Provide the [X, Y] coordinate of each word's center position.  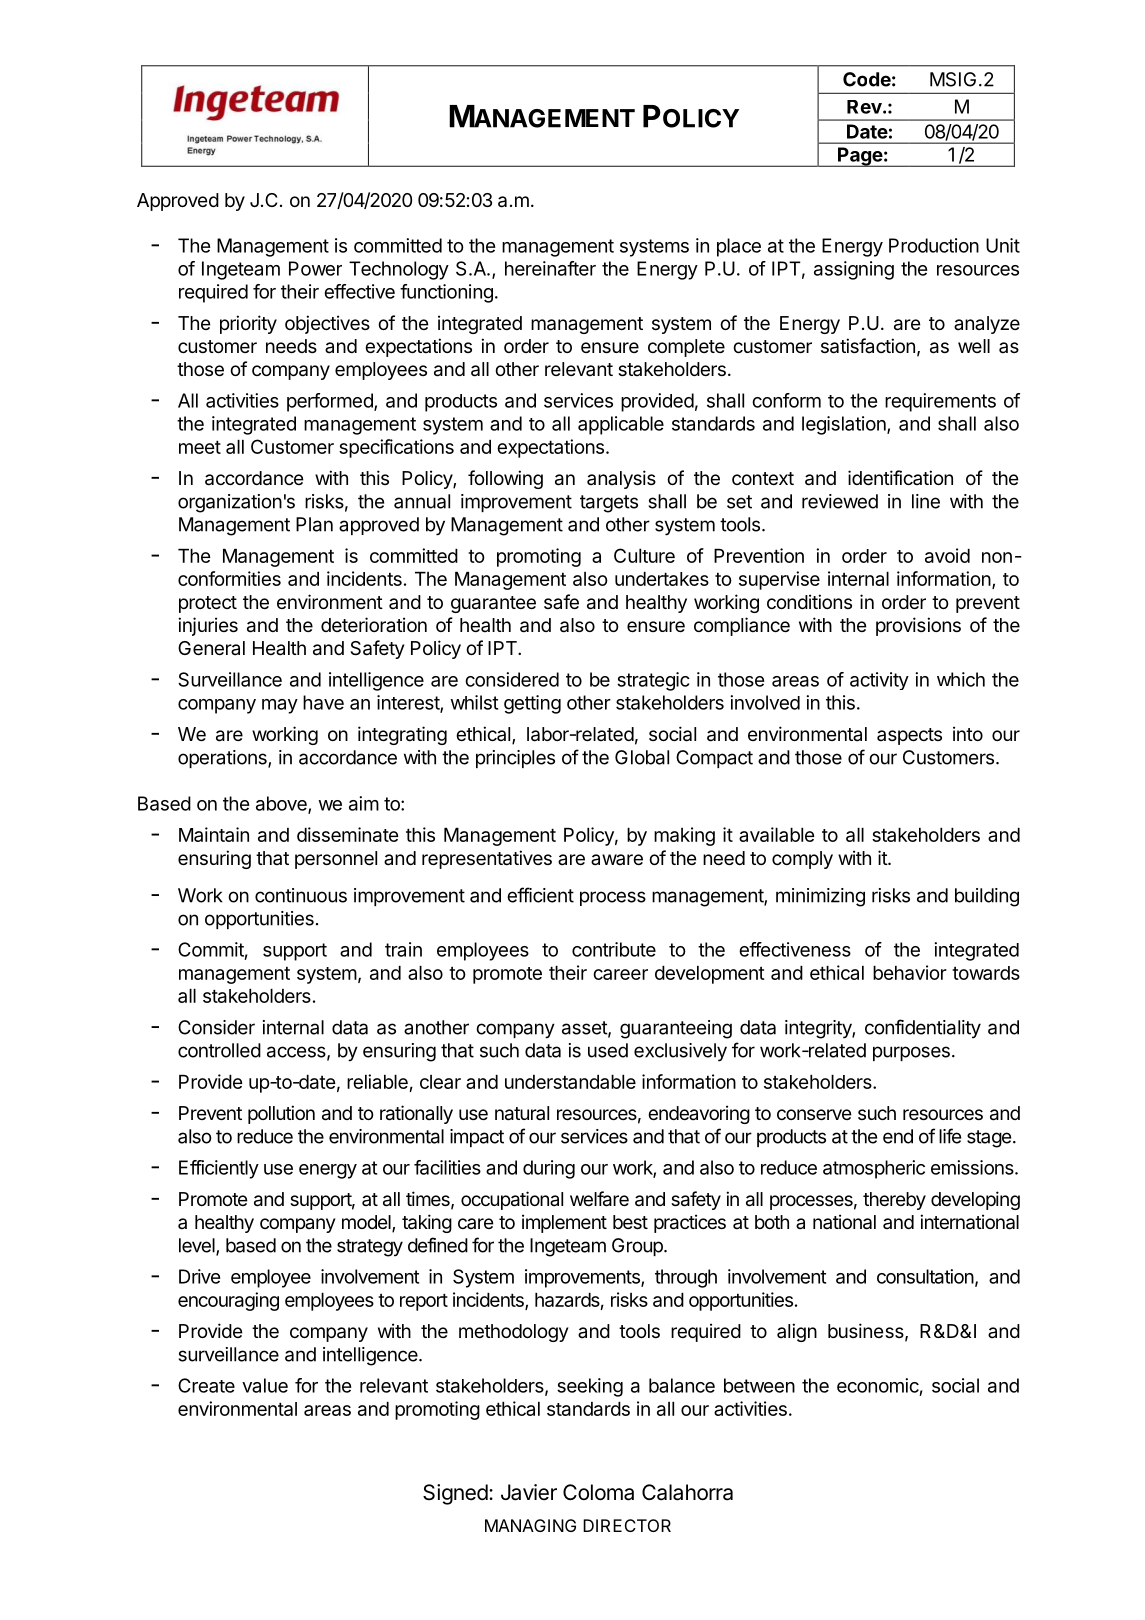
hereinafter [550, 268]
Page [860, 157]
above [282, 804]
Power [315, 268]
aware [617, 860]
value [265, 1385]
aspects [909, 736]
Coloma [598, 1492]
